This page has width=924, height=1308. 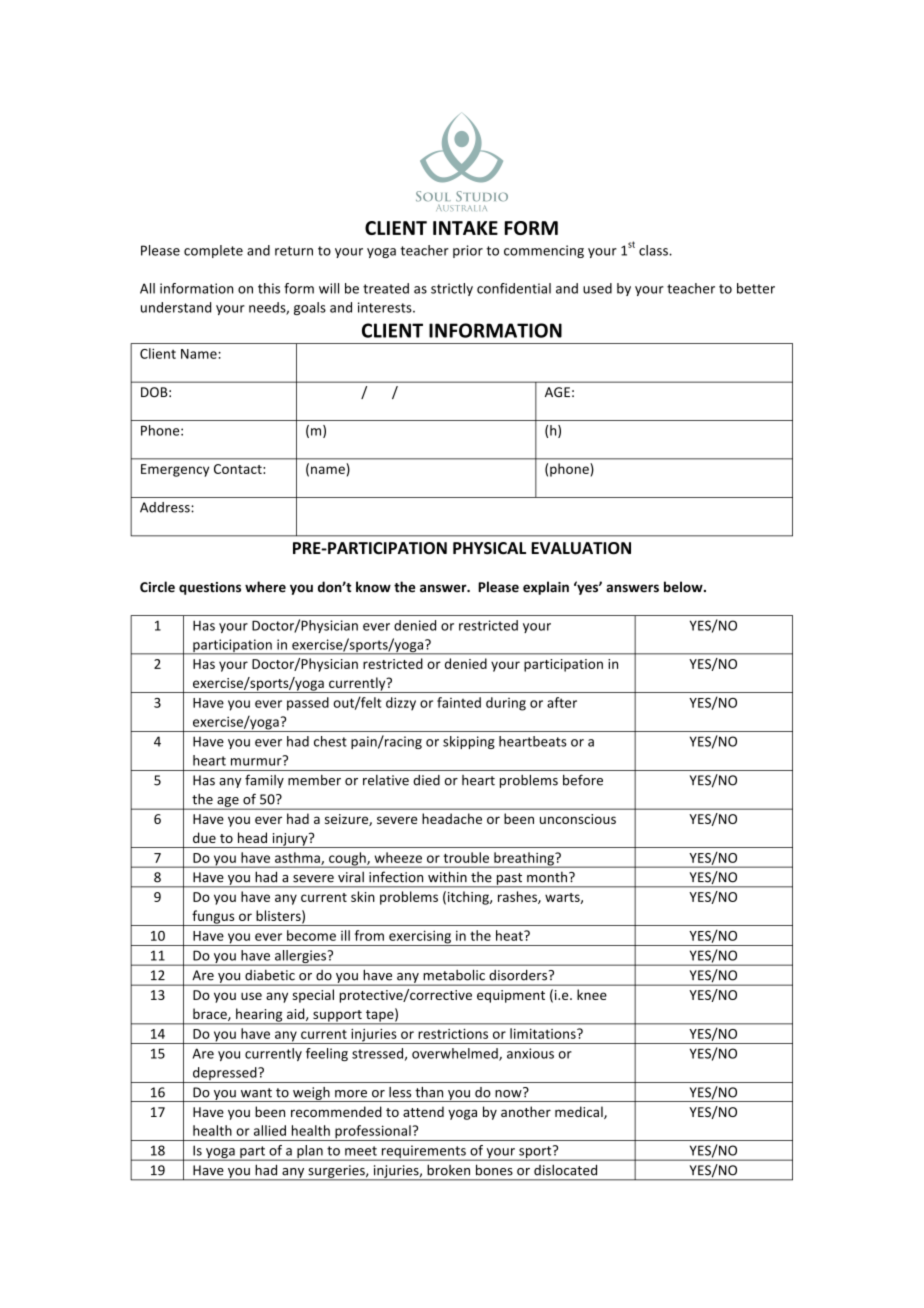 I want to click on passed, so click(x=308, y=704).
